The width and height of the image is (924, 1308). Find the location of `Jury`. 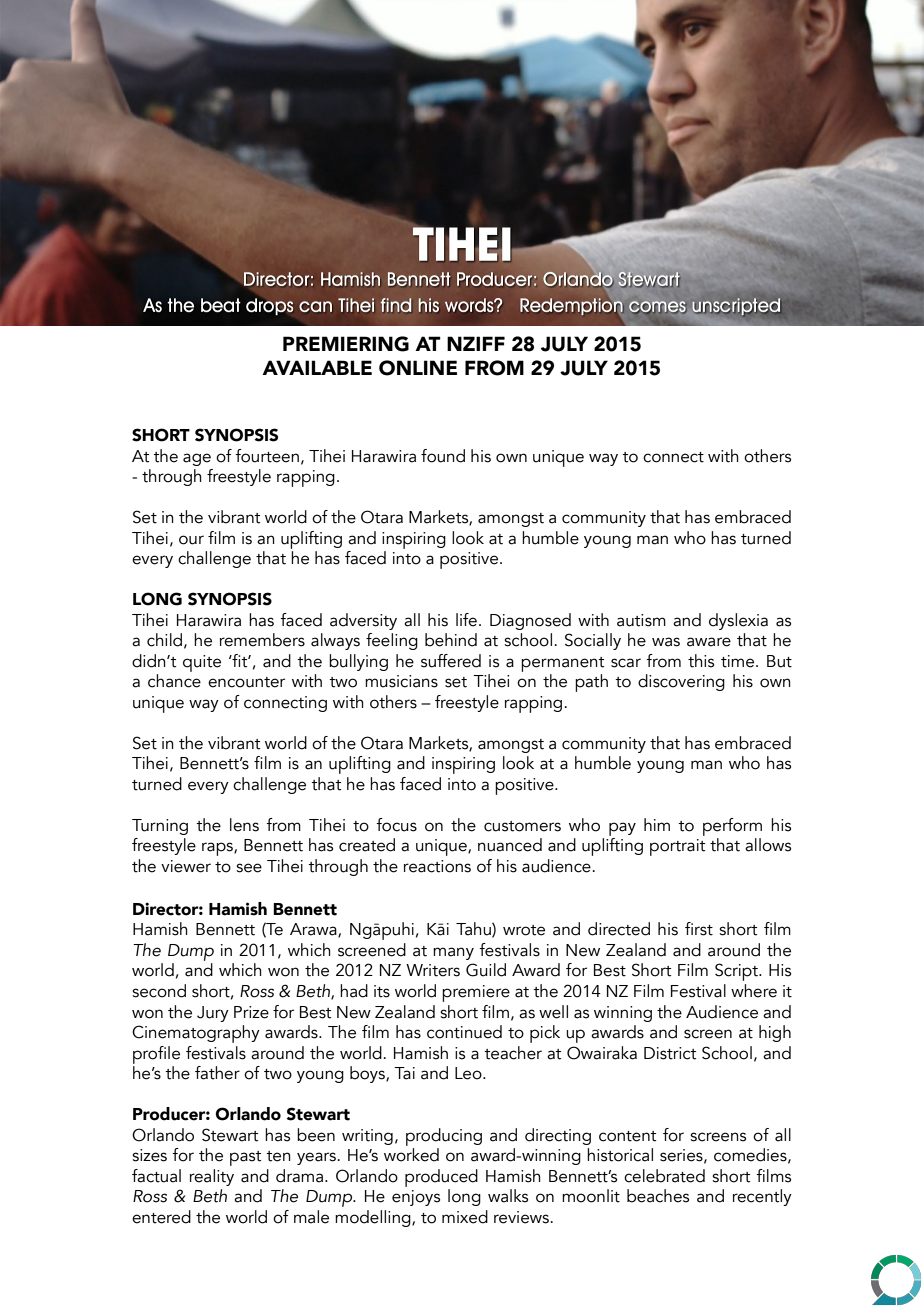

Jury is located at coordinates (213, 1014).
